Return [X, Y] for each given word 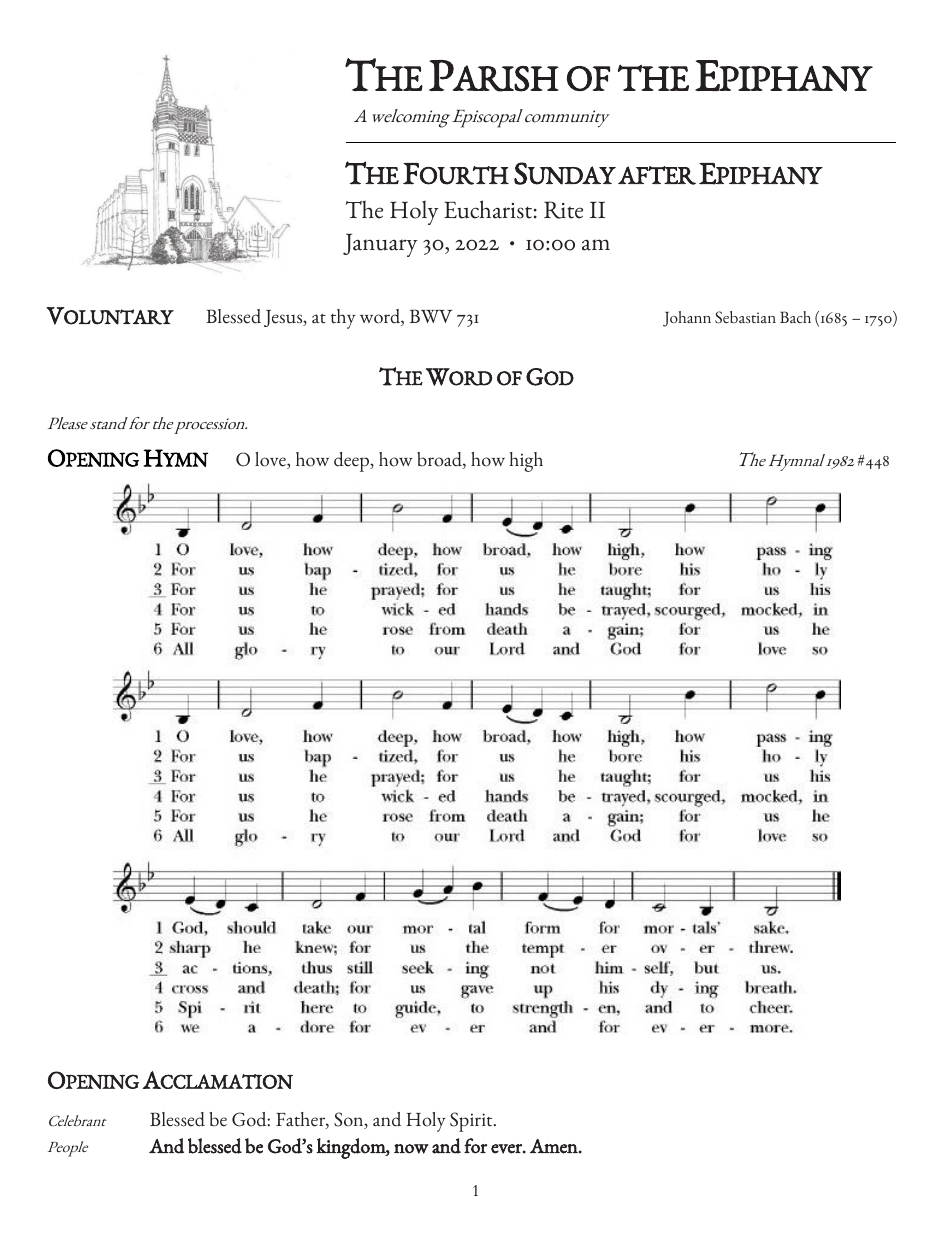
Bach [795, 317]
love [271, 460]
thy [343, 319]
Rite [563, 210]
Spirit [472, 1122]
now [411, 1149]
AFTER [657, 175]
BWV [431, 316]
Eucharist [488, 209]
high [526, 462]
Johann [687, 319]
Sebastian [745, 317]
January [380, 245]
